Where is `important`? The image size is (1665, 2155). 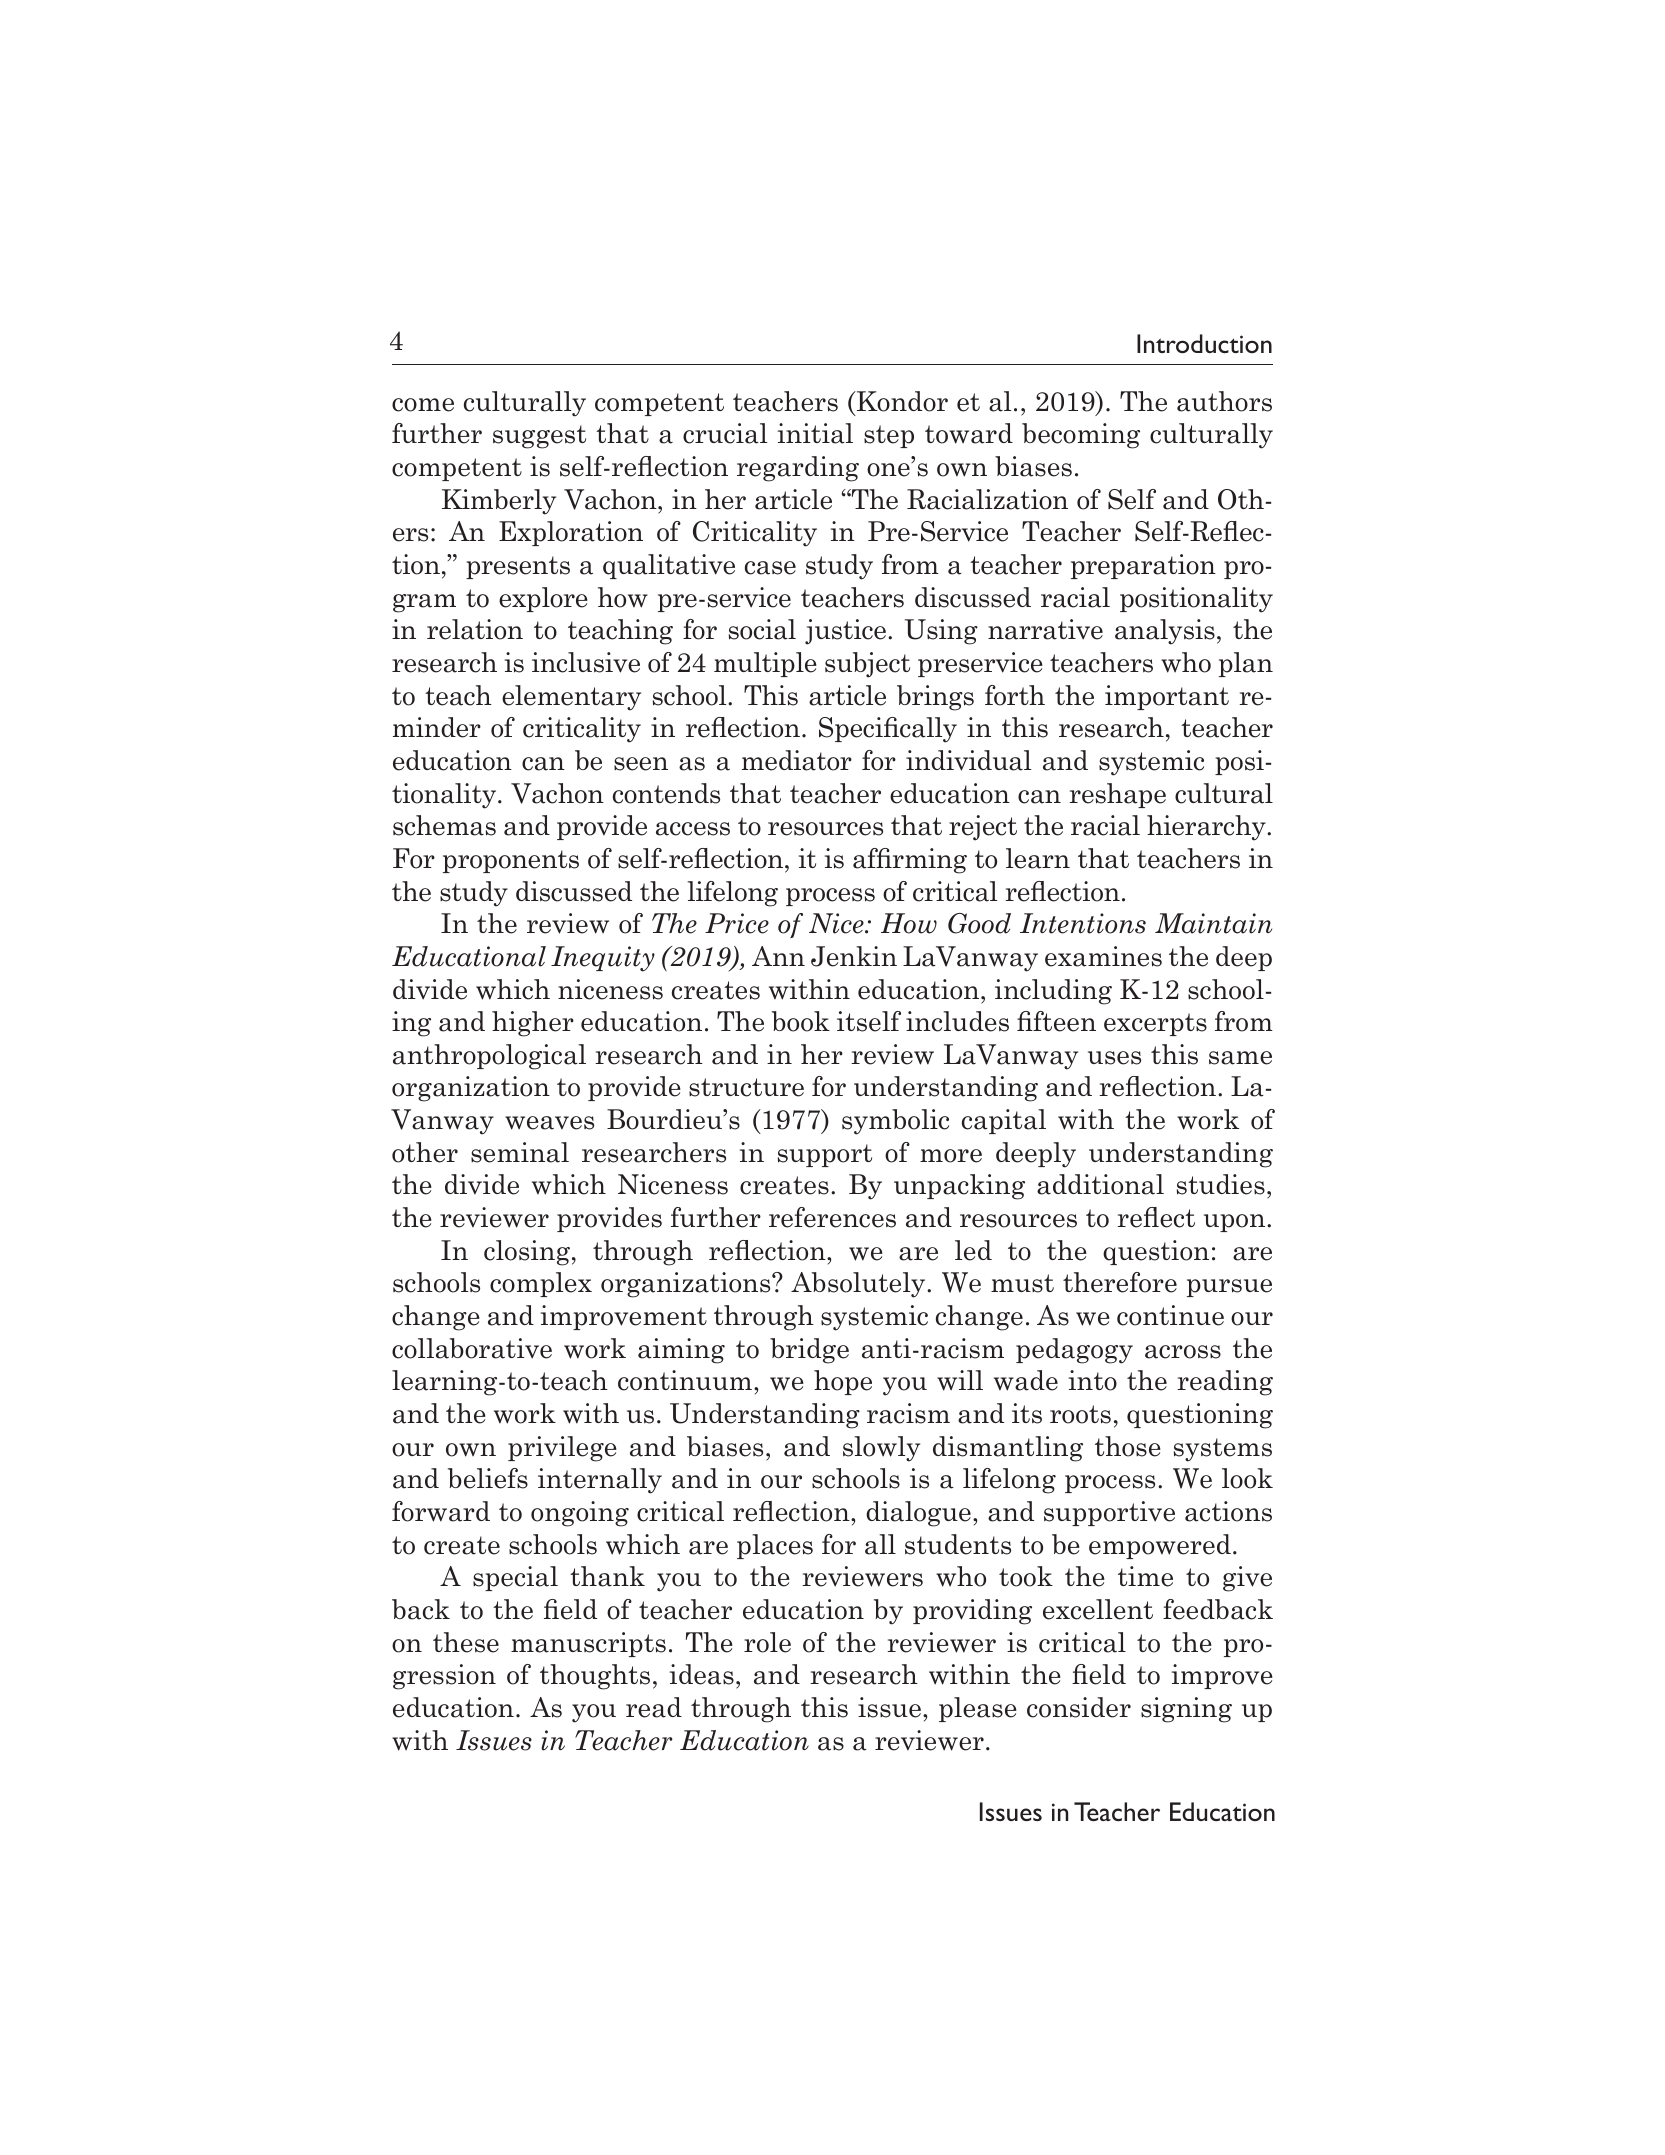 important is located at coordinates (1167, 697).
